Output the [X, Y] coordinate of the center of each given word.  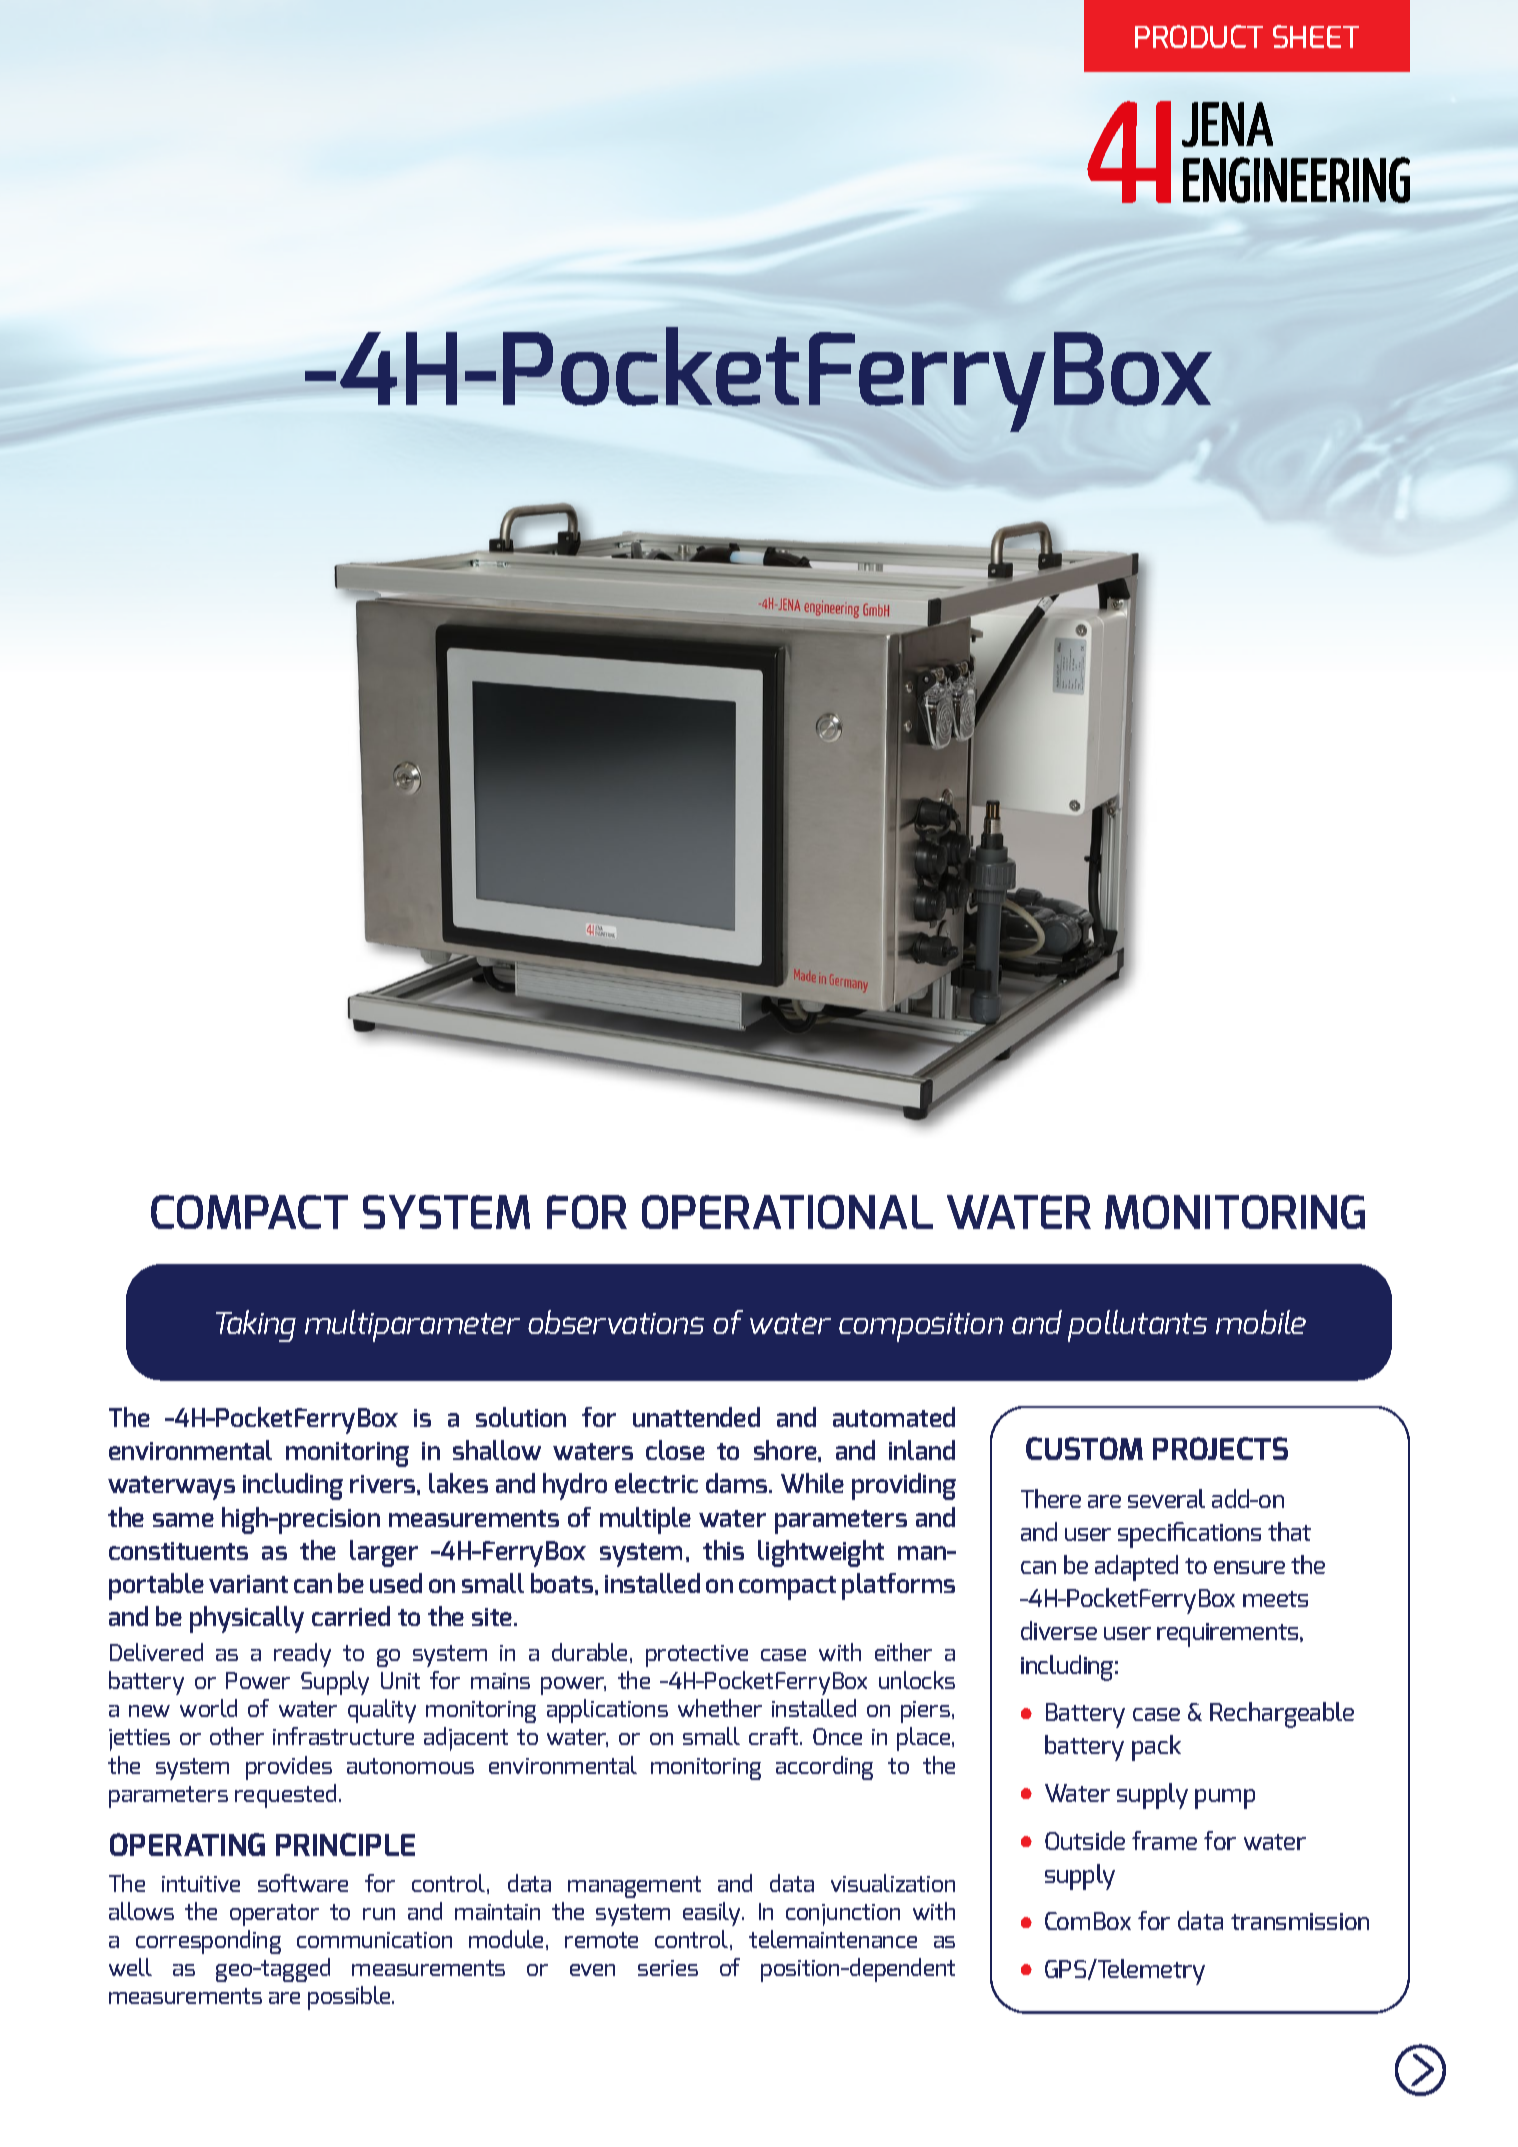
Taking [256, 1326]
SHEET [1316, 36]
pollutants [1137, 1326]
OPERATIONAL [787, 1212]
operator [274, 1915]
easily [713, 1914]
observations [616, 1322]
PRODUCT [1199, 36]
